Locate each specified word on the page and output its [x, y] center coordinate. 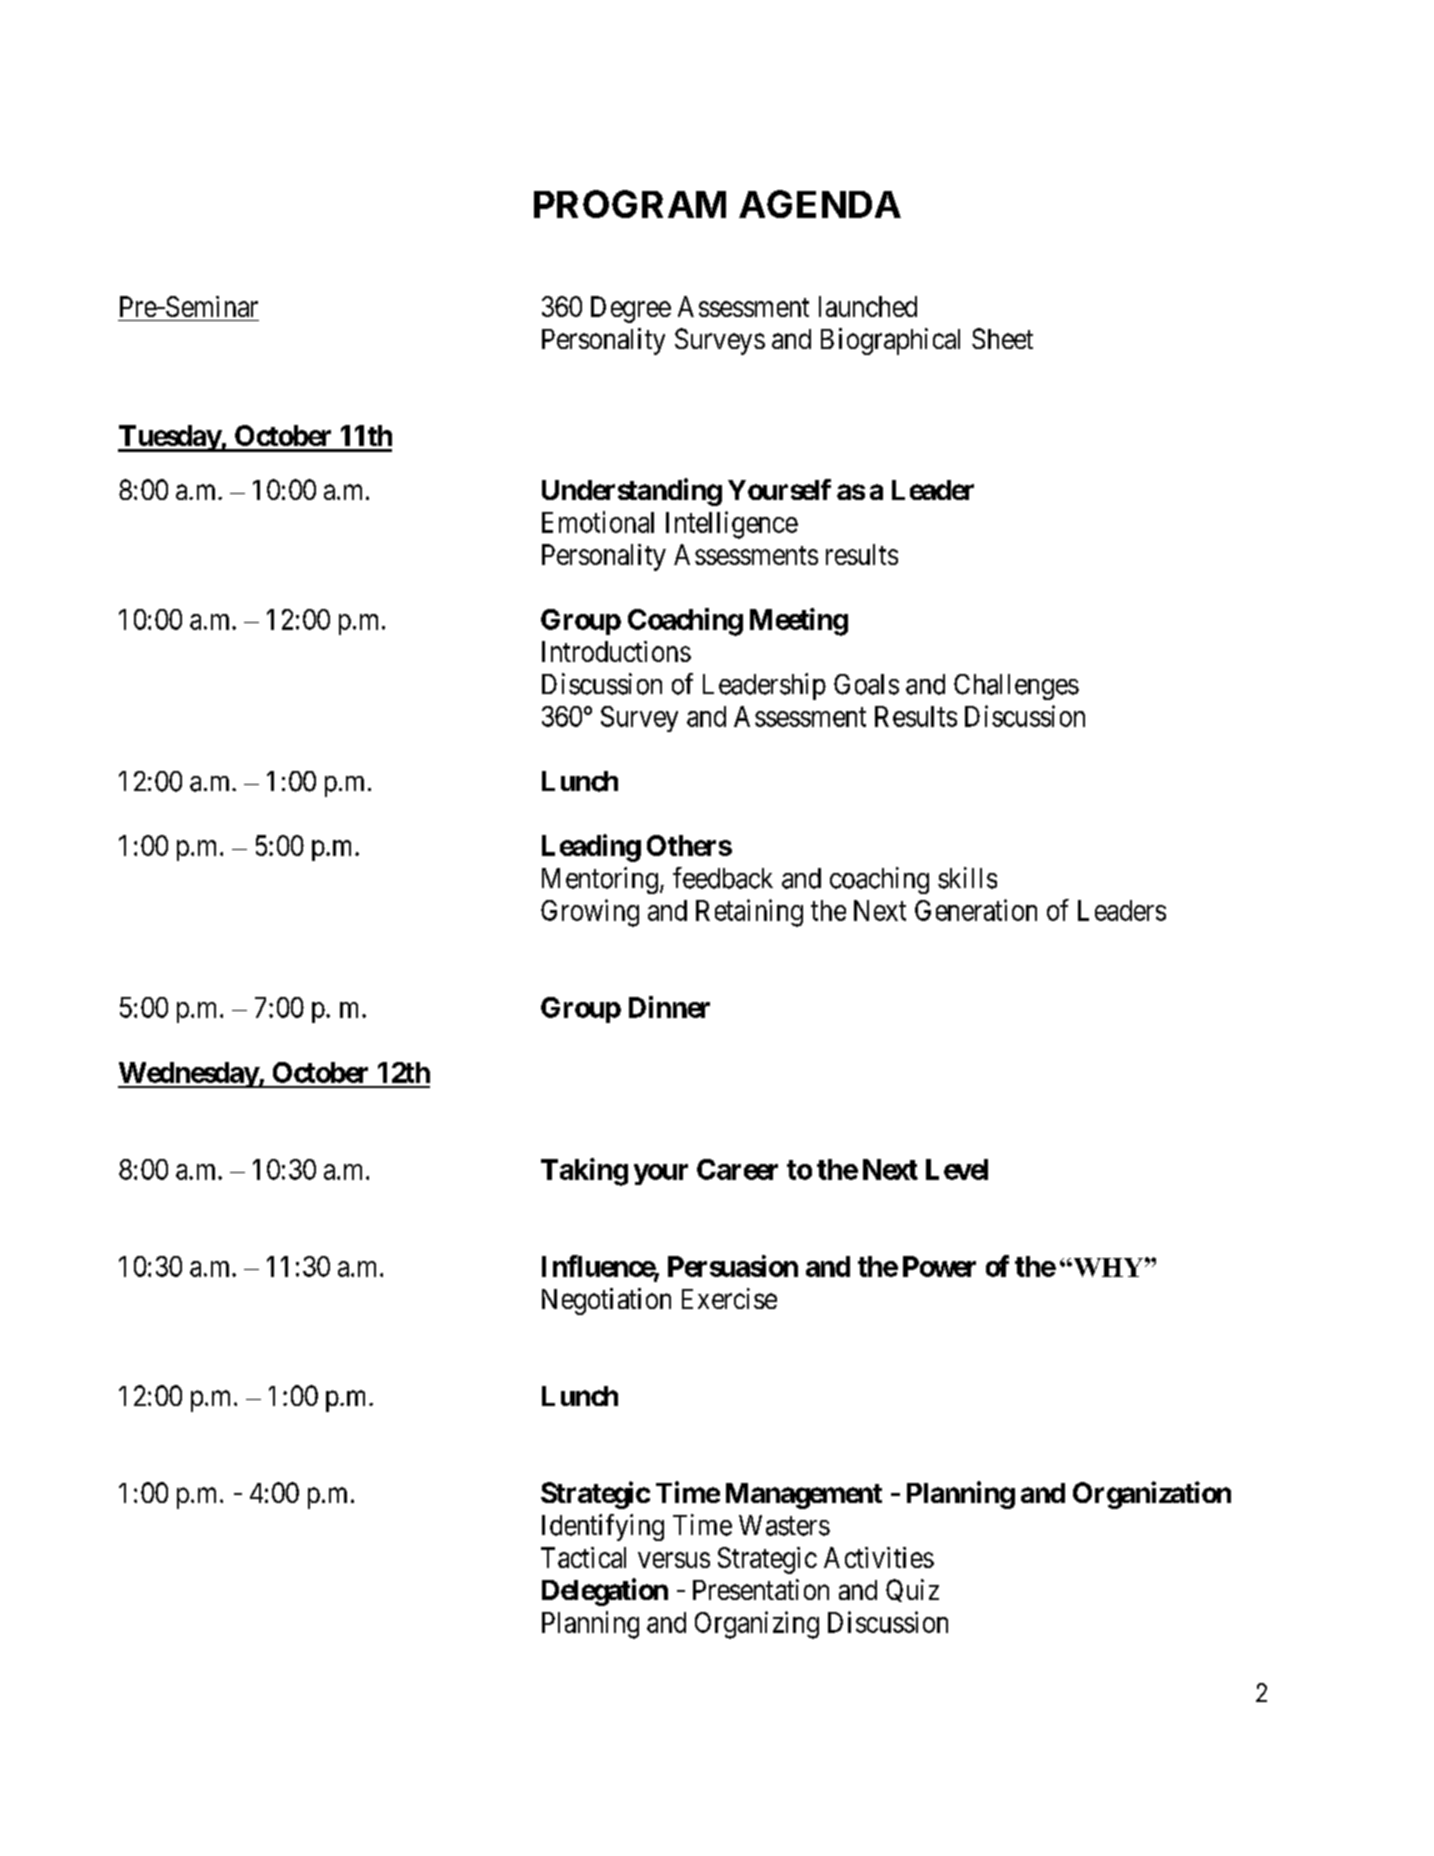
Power [939, 1266]
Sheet [1002, 338]
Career [737, 1169]
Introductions [616, 651]
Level [957, 1169]
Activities [879, 1557]
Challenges [1016, 687]
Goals [866, 684]
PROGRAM [630, 204]
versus [674, 1560]
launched [868, 306]
